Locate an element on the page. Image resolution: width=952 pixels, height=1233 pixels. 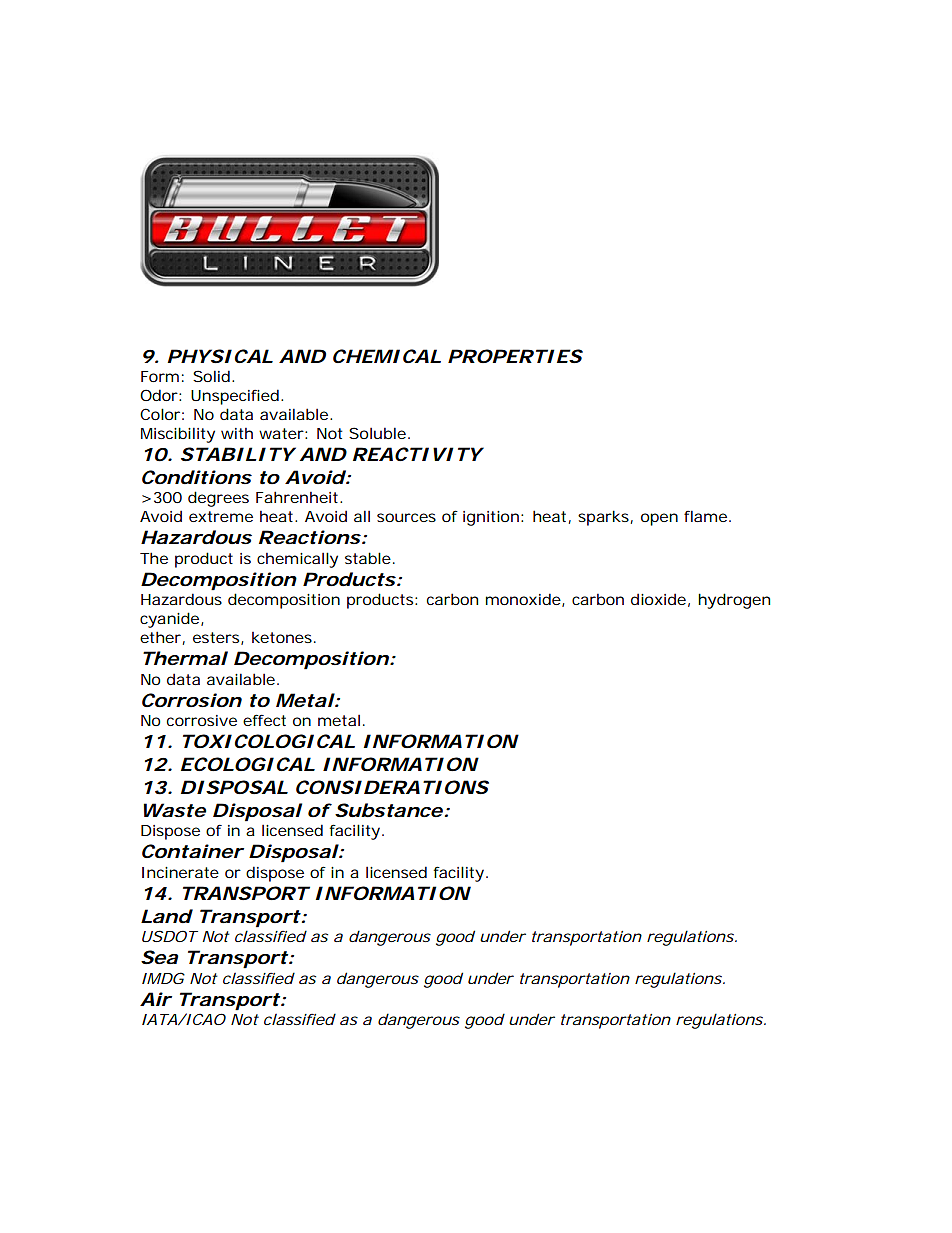
flame is located at coordinates (707, 516).
